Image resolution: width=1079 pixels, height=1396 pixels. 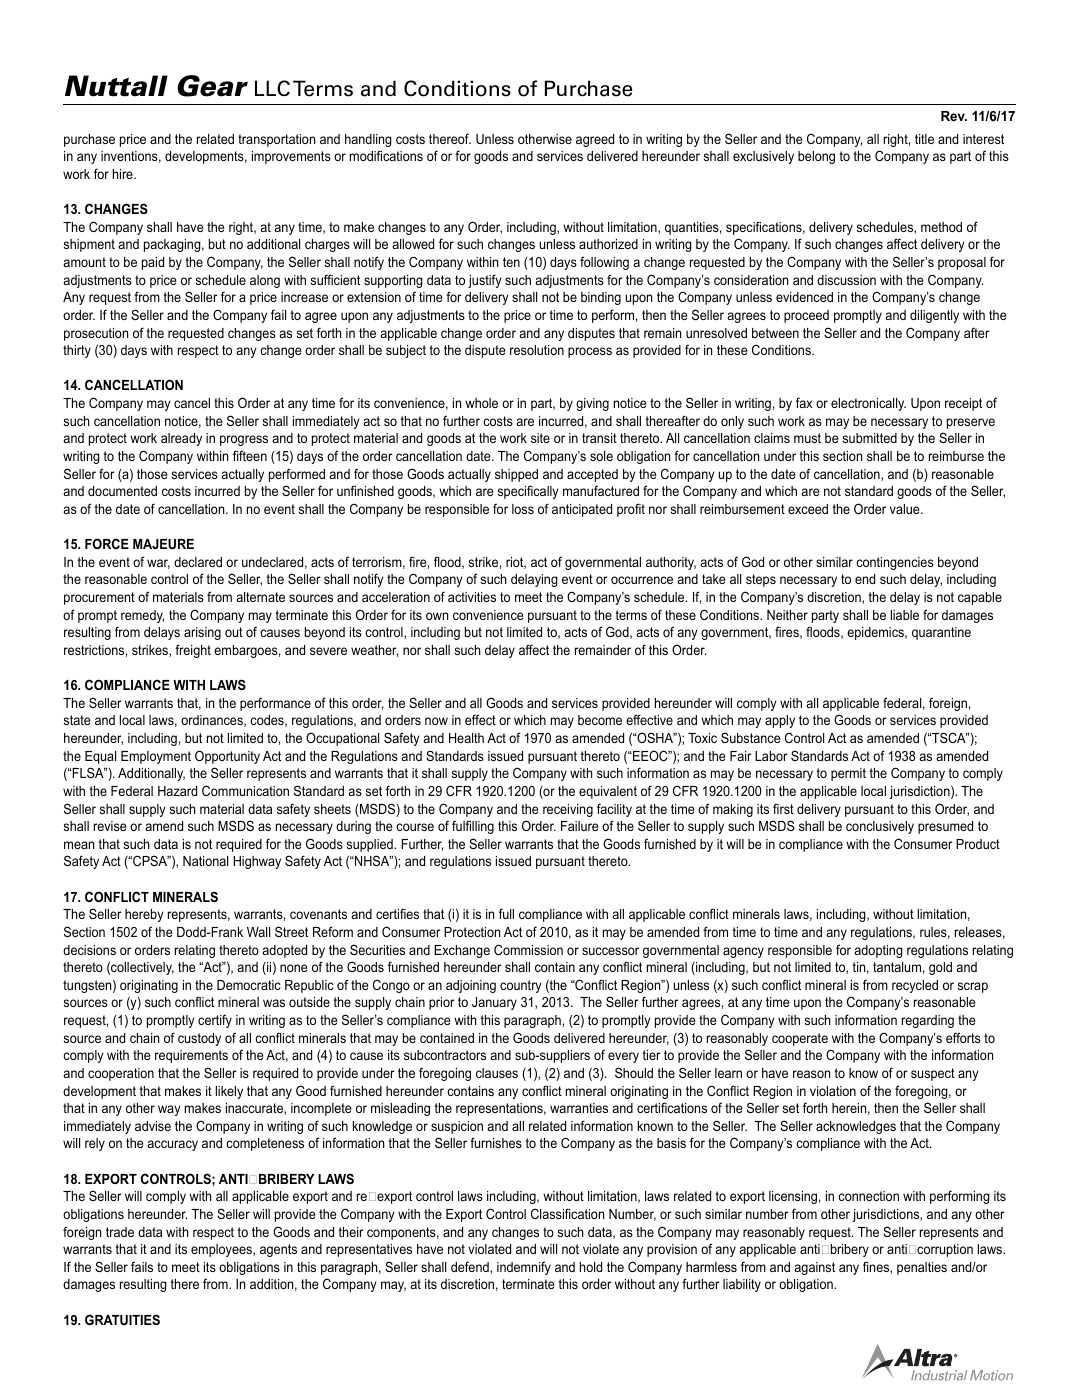 I want to click on Gear, so click(x=212, y=86).
